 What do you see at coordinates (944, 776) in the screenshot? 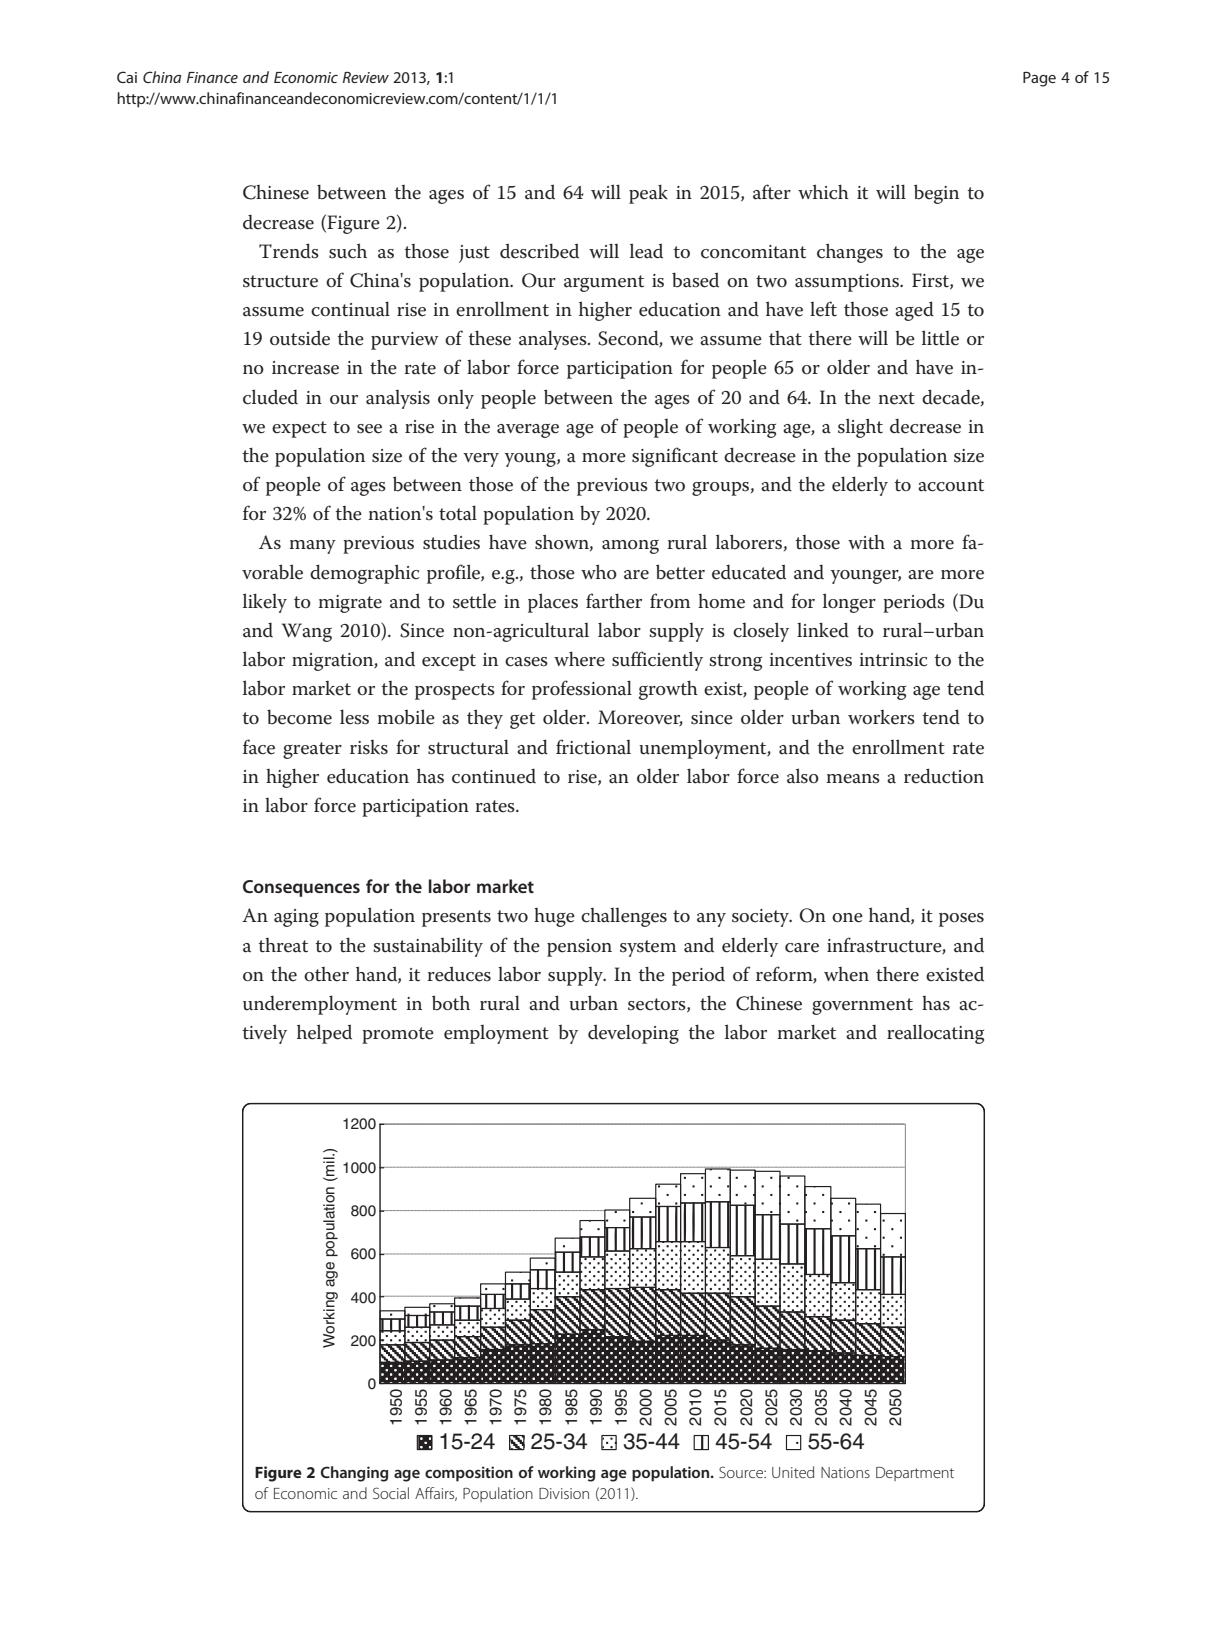
I see `reduction` at bounding box center [944, 776].
